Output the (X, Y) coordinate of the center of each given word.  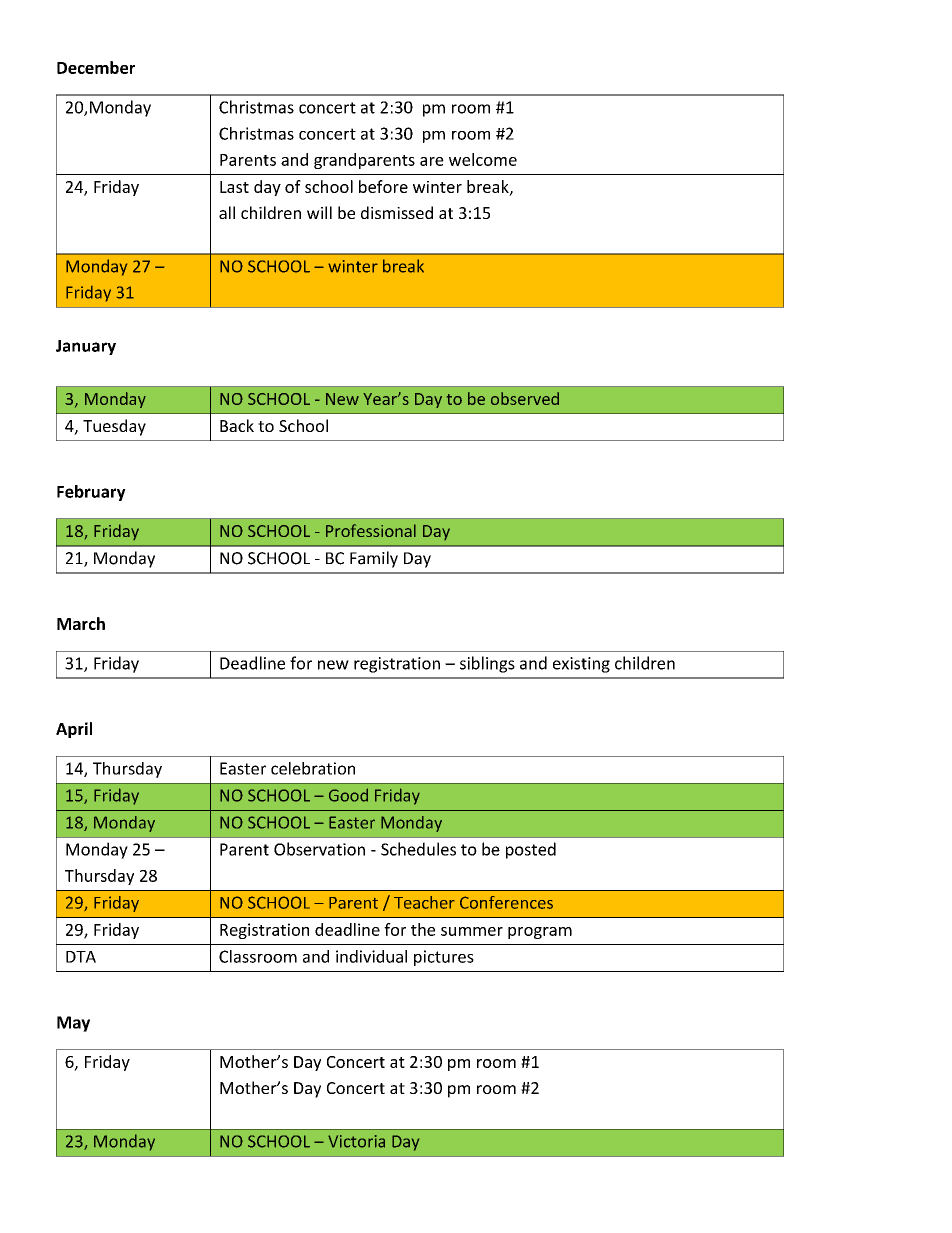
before (383, 186)
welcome (483, 159)
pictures (444, 958)
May (73, 1024)
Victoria (356, 1141)
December (96, 67)
